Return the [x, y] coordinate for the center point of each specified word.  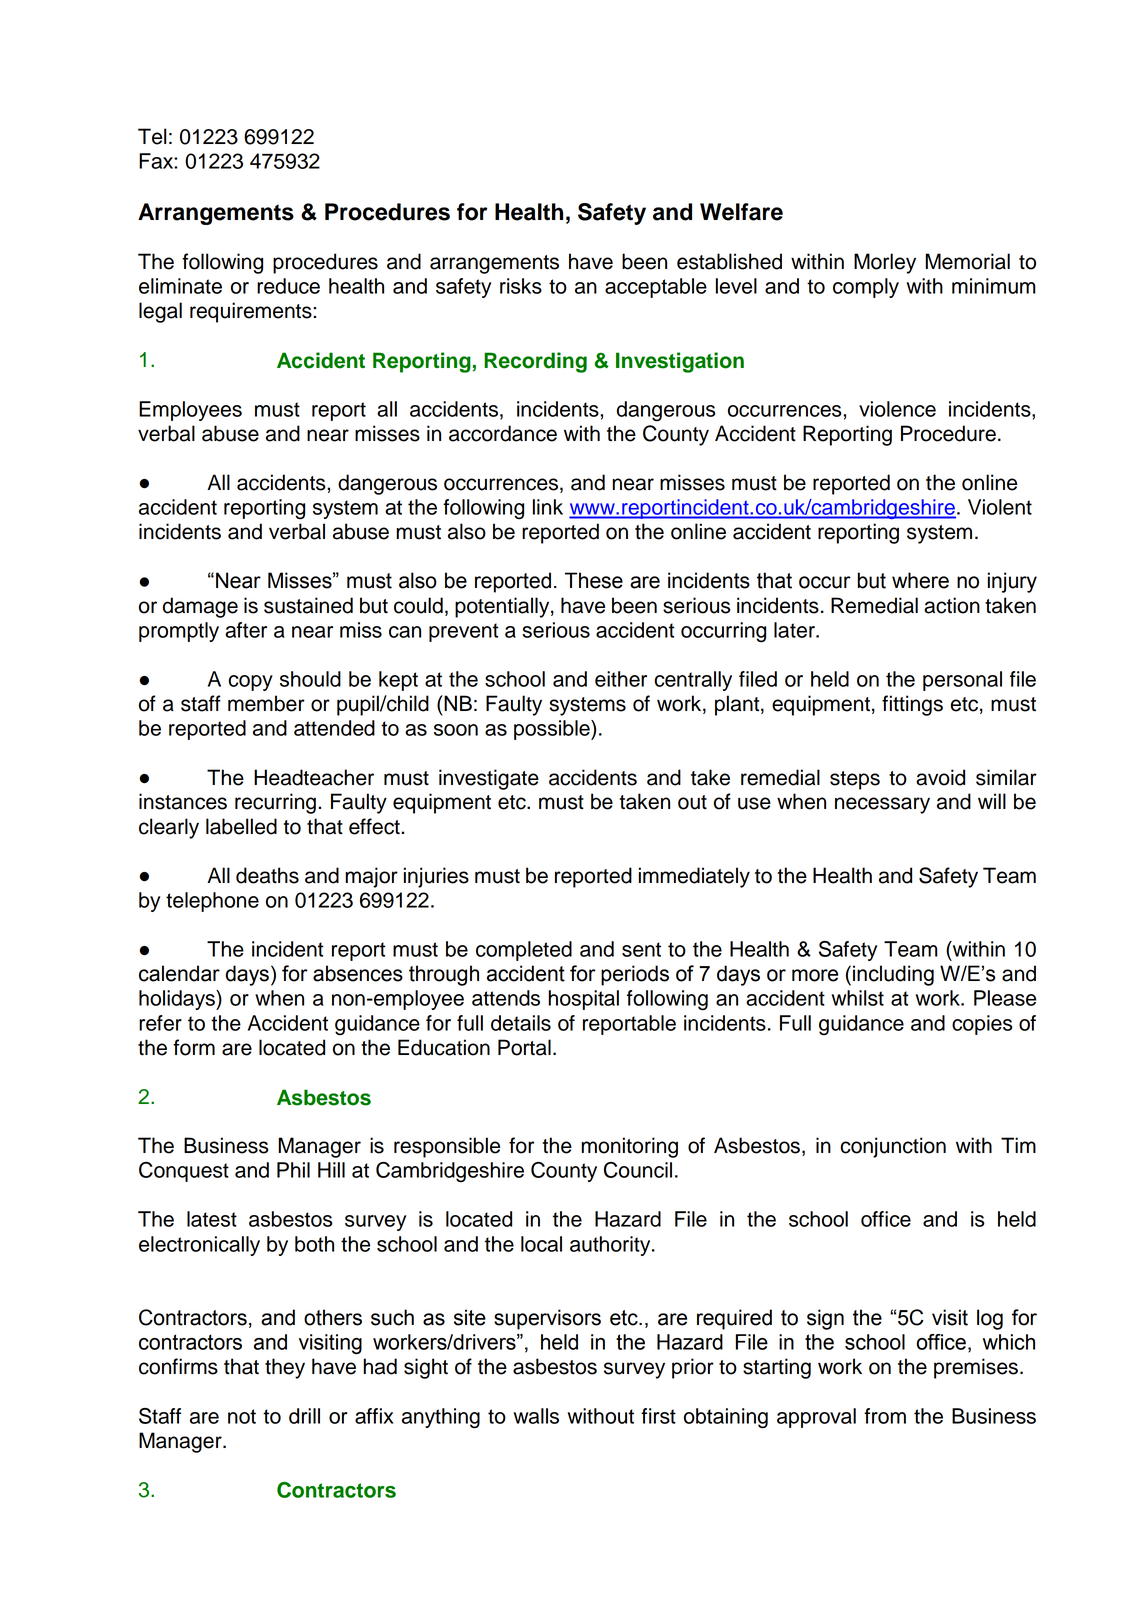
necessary [882, 805]
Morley [885, 263]
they [285, 1368]
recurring [275, 803]
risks [521, 286]
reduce [288, 286]
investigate [489, 779]
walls [536, 1416]
